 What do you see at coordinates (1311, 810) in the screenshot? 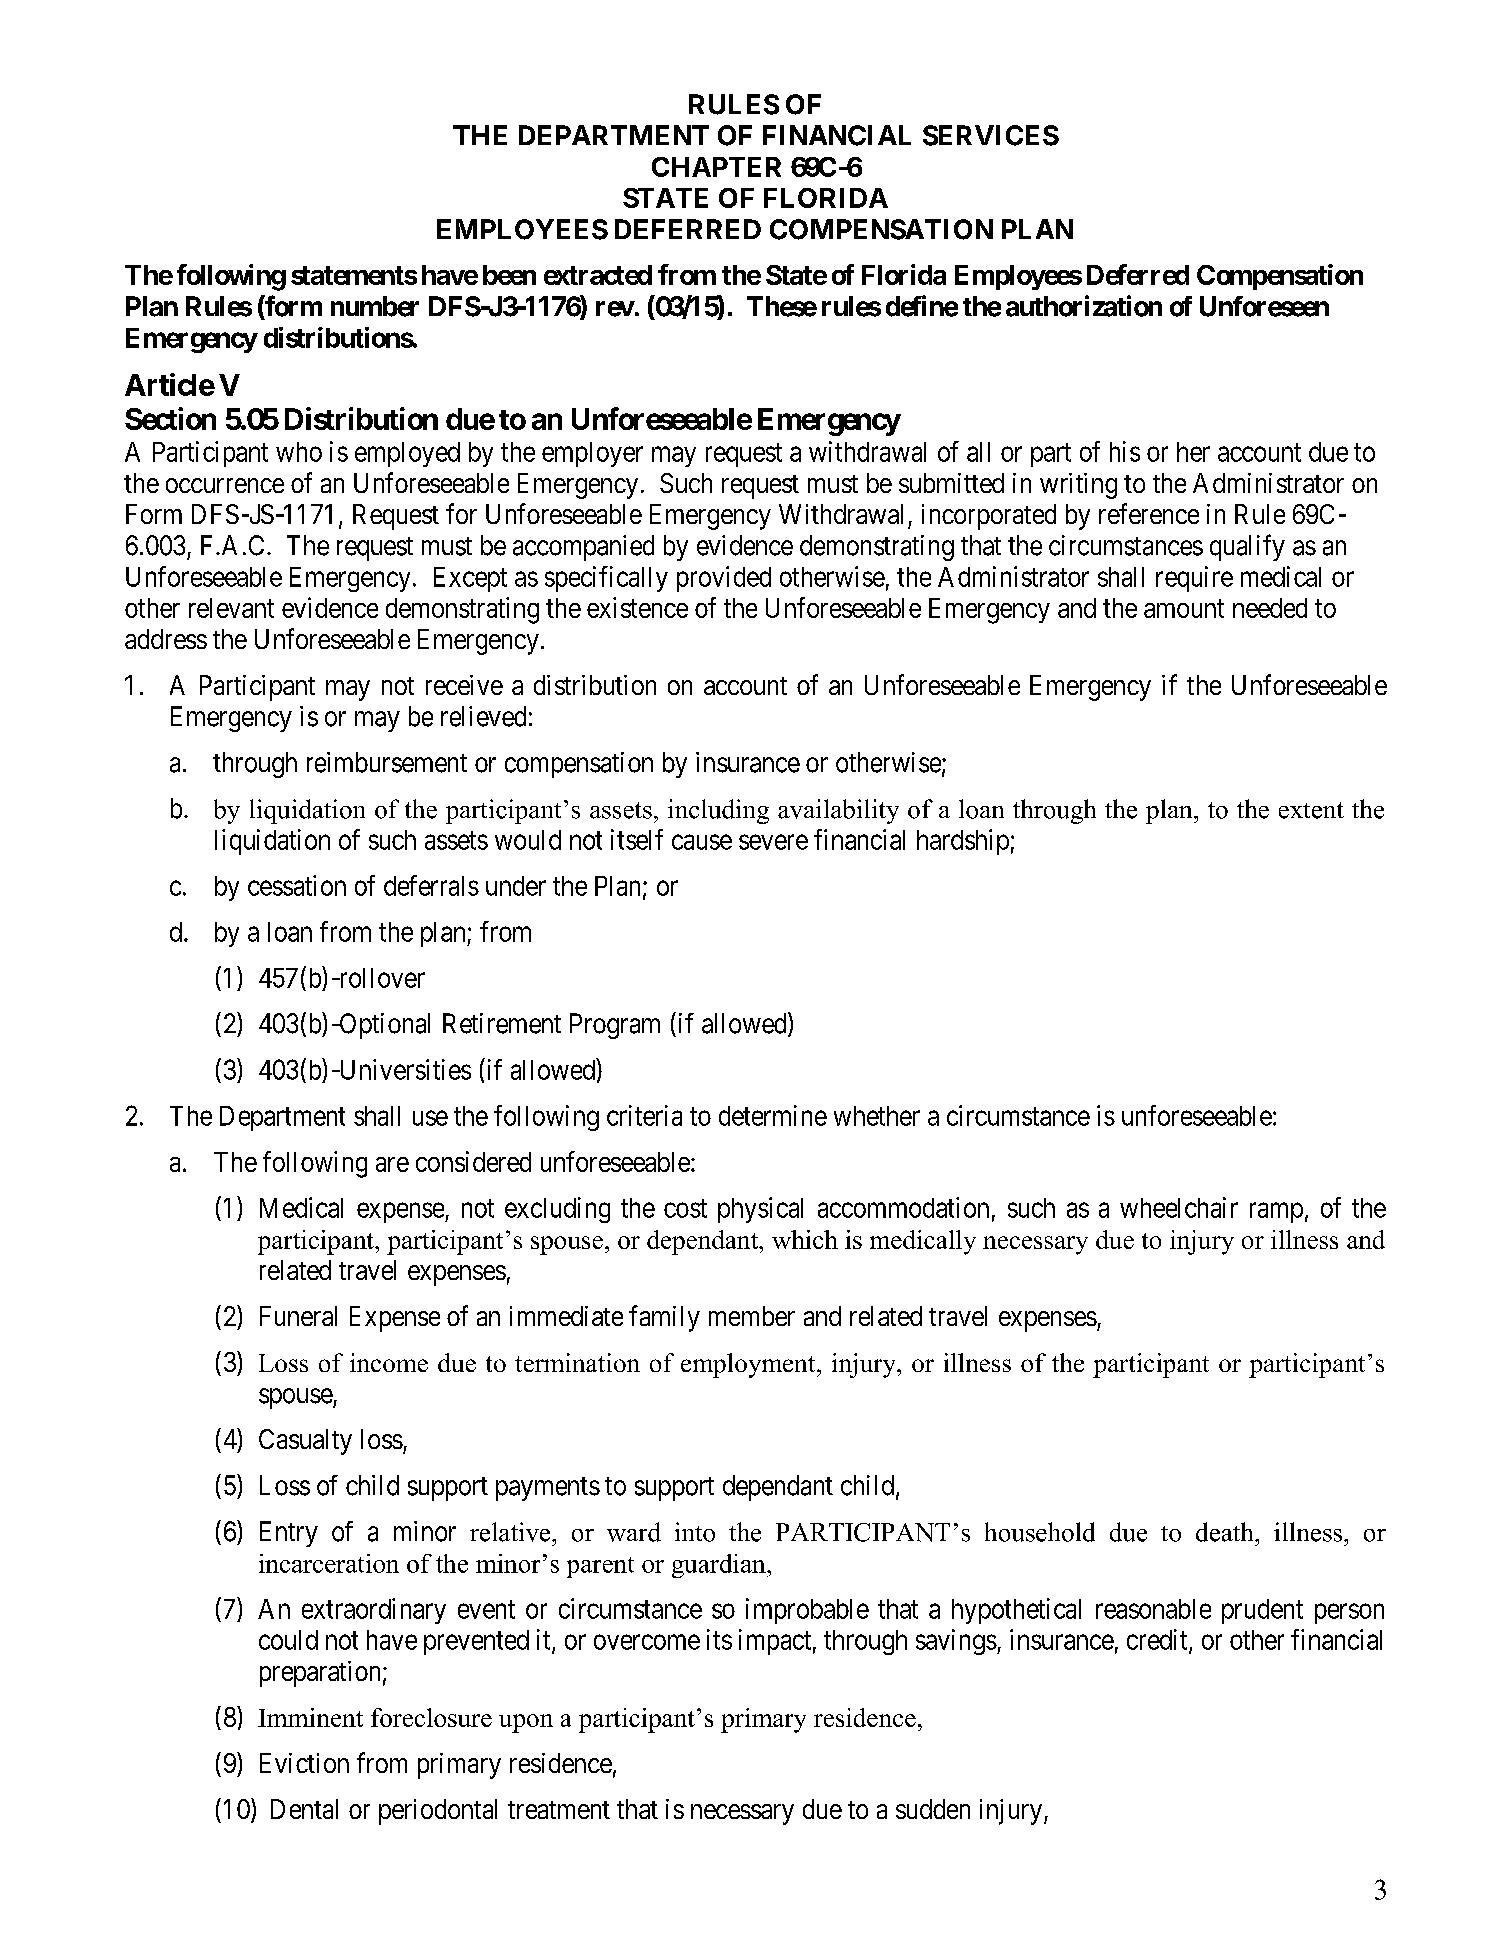
I see `extent` at bounding box center [1311, 810].
